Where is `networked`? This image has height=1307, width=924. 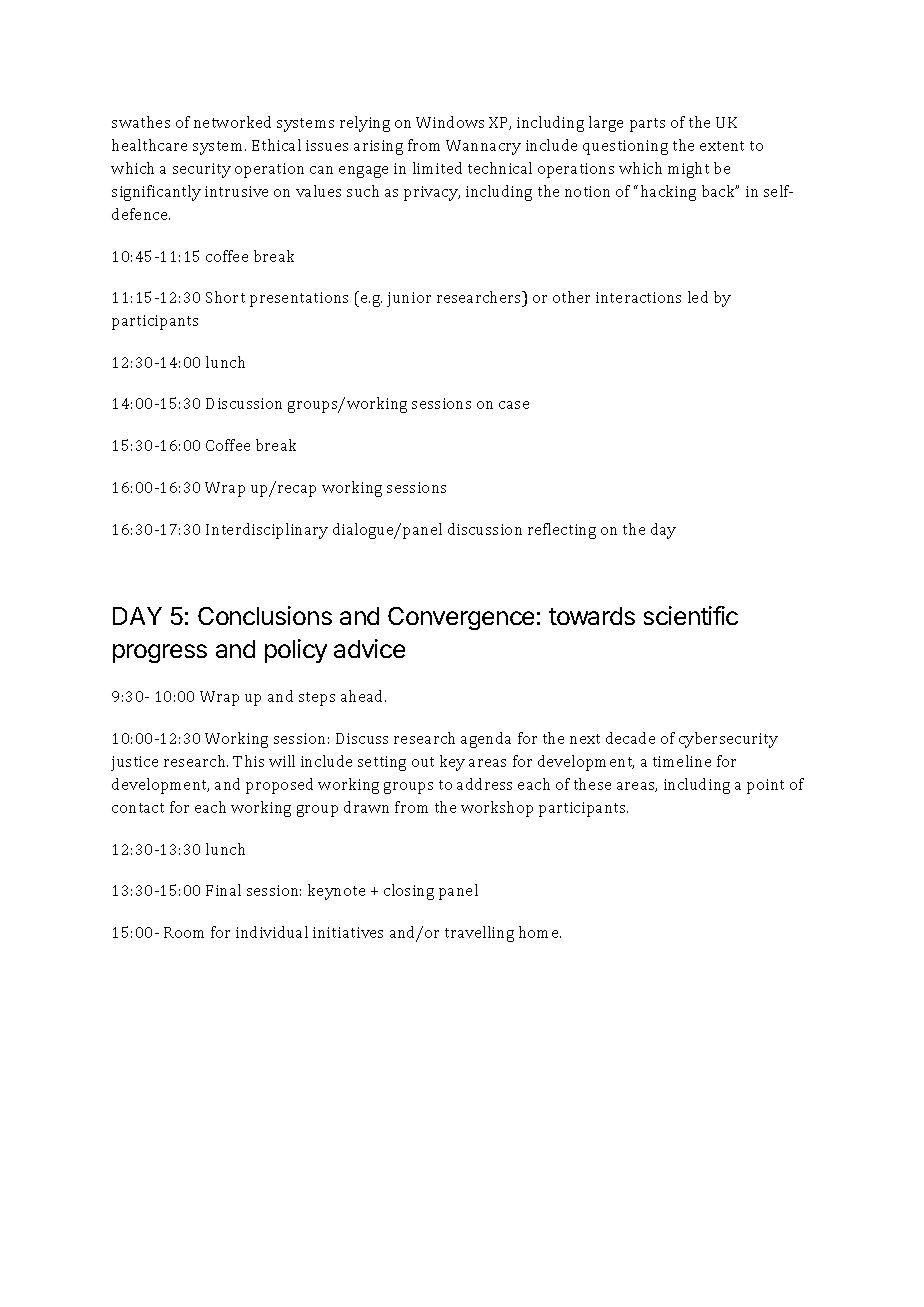
networked is located at coordinates (232, 122).
